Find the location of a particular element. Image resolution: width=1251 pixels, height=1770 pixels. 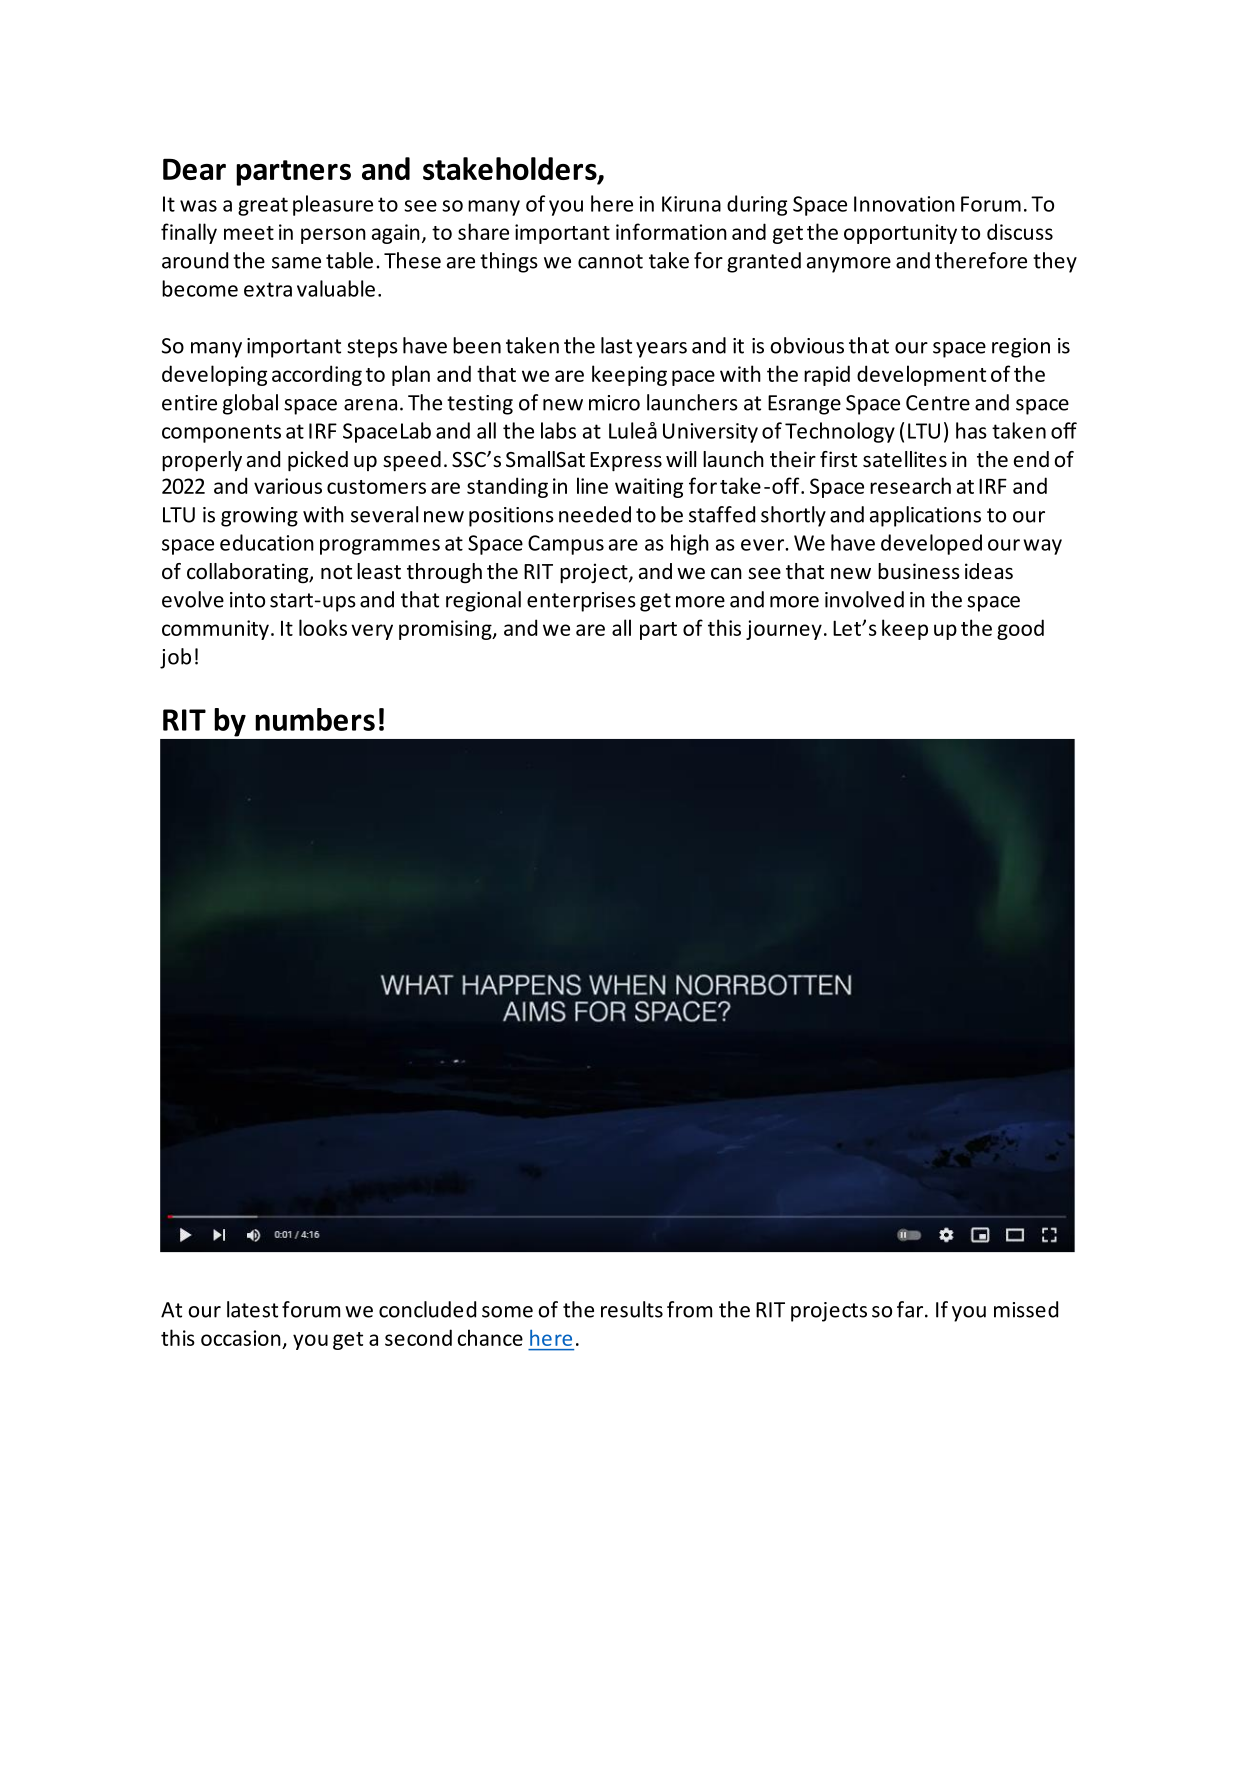

far is located at coordinates (911, 1309).
